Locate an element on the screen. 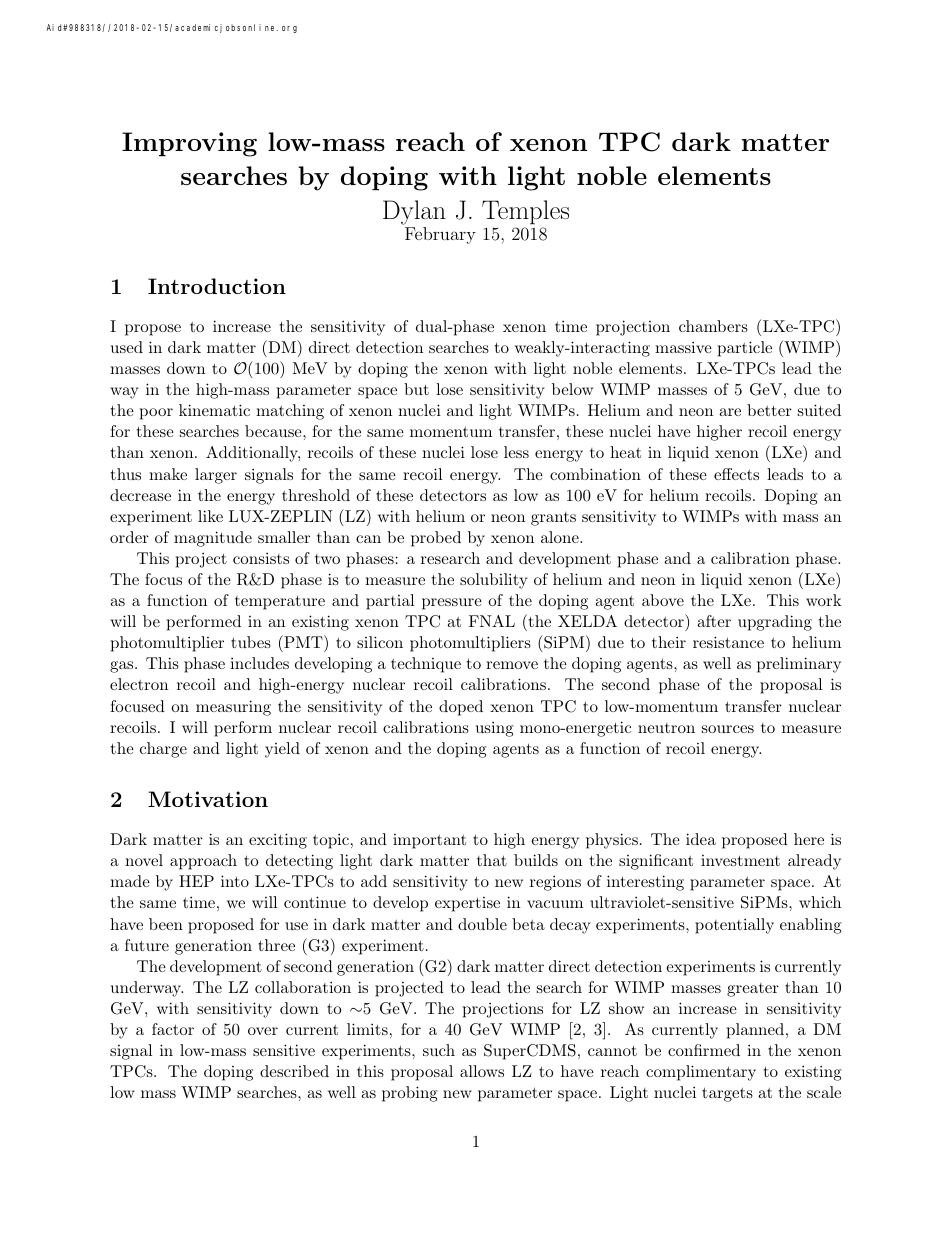 Image resolution: width=952 pixels, height=1233 pixels. Temples is located at coordinates (525, 212).
